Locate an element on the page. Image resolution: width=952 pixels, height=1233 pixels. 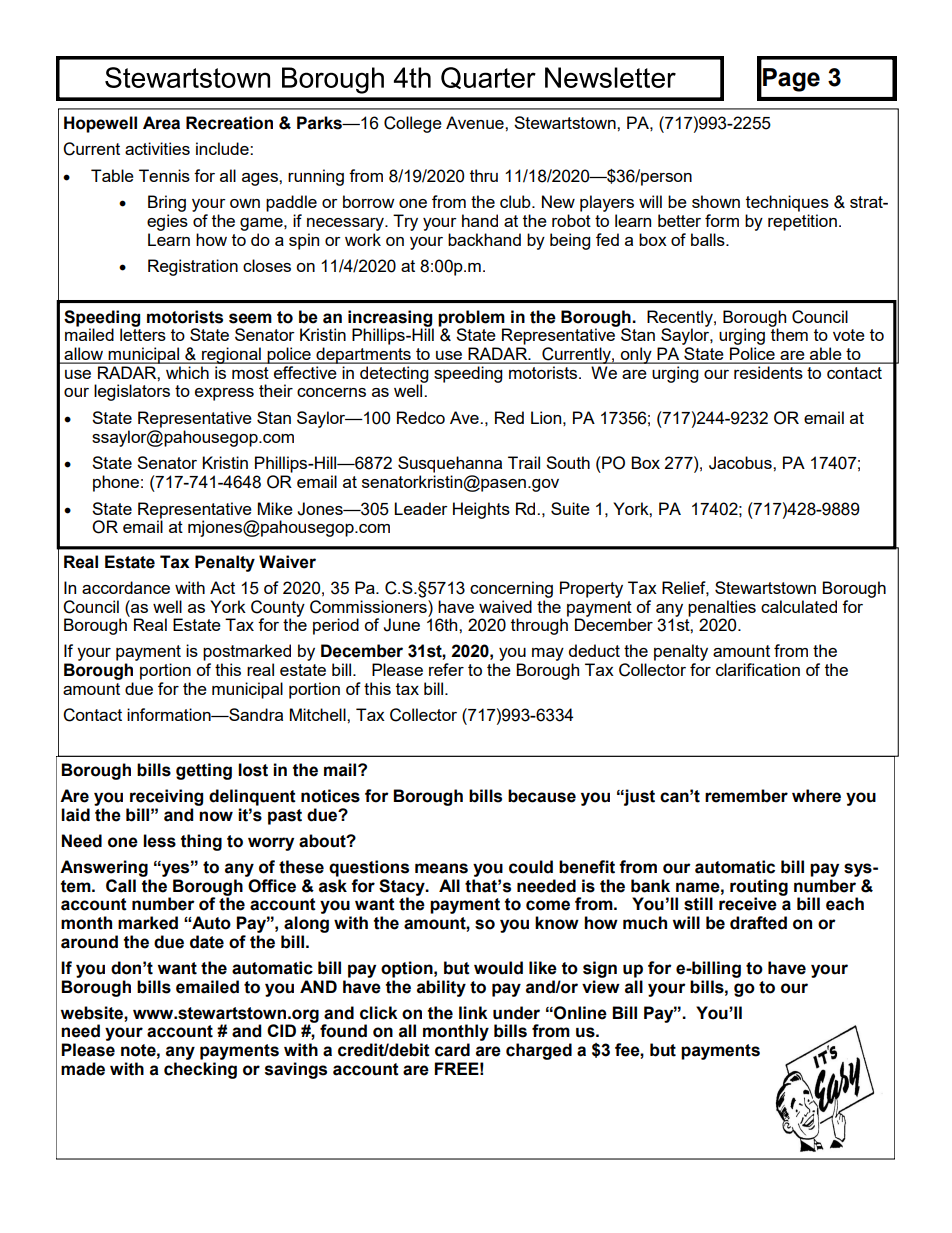
techniques is located at coordinates (787, 203).
